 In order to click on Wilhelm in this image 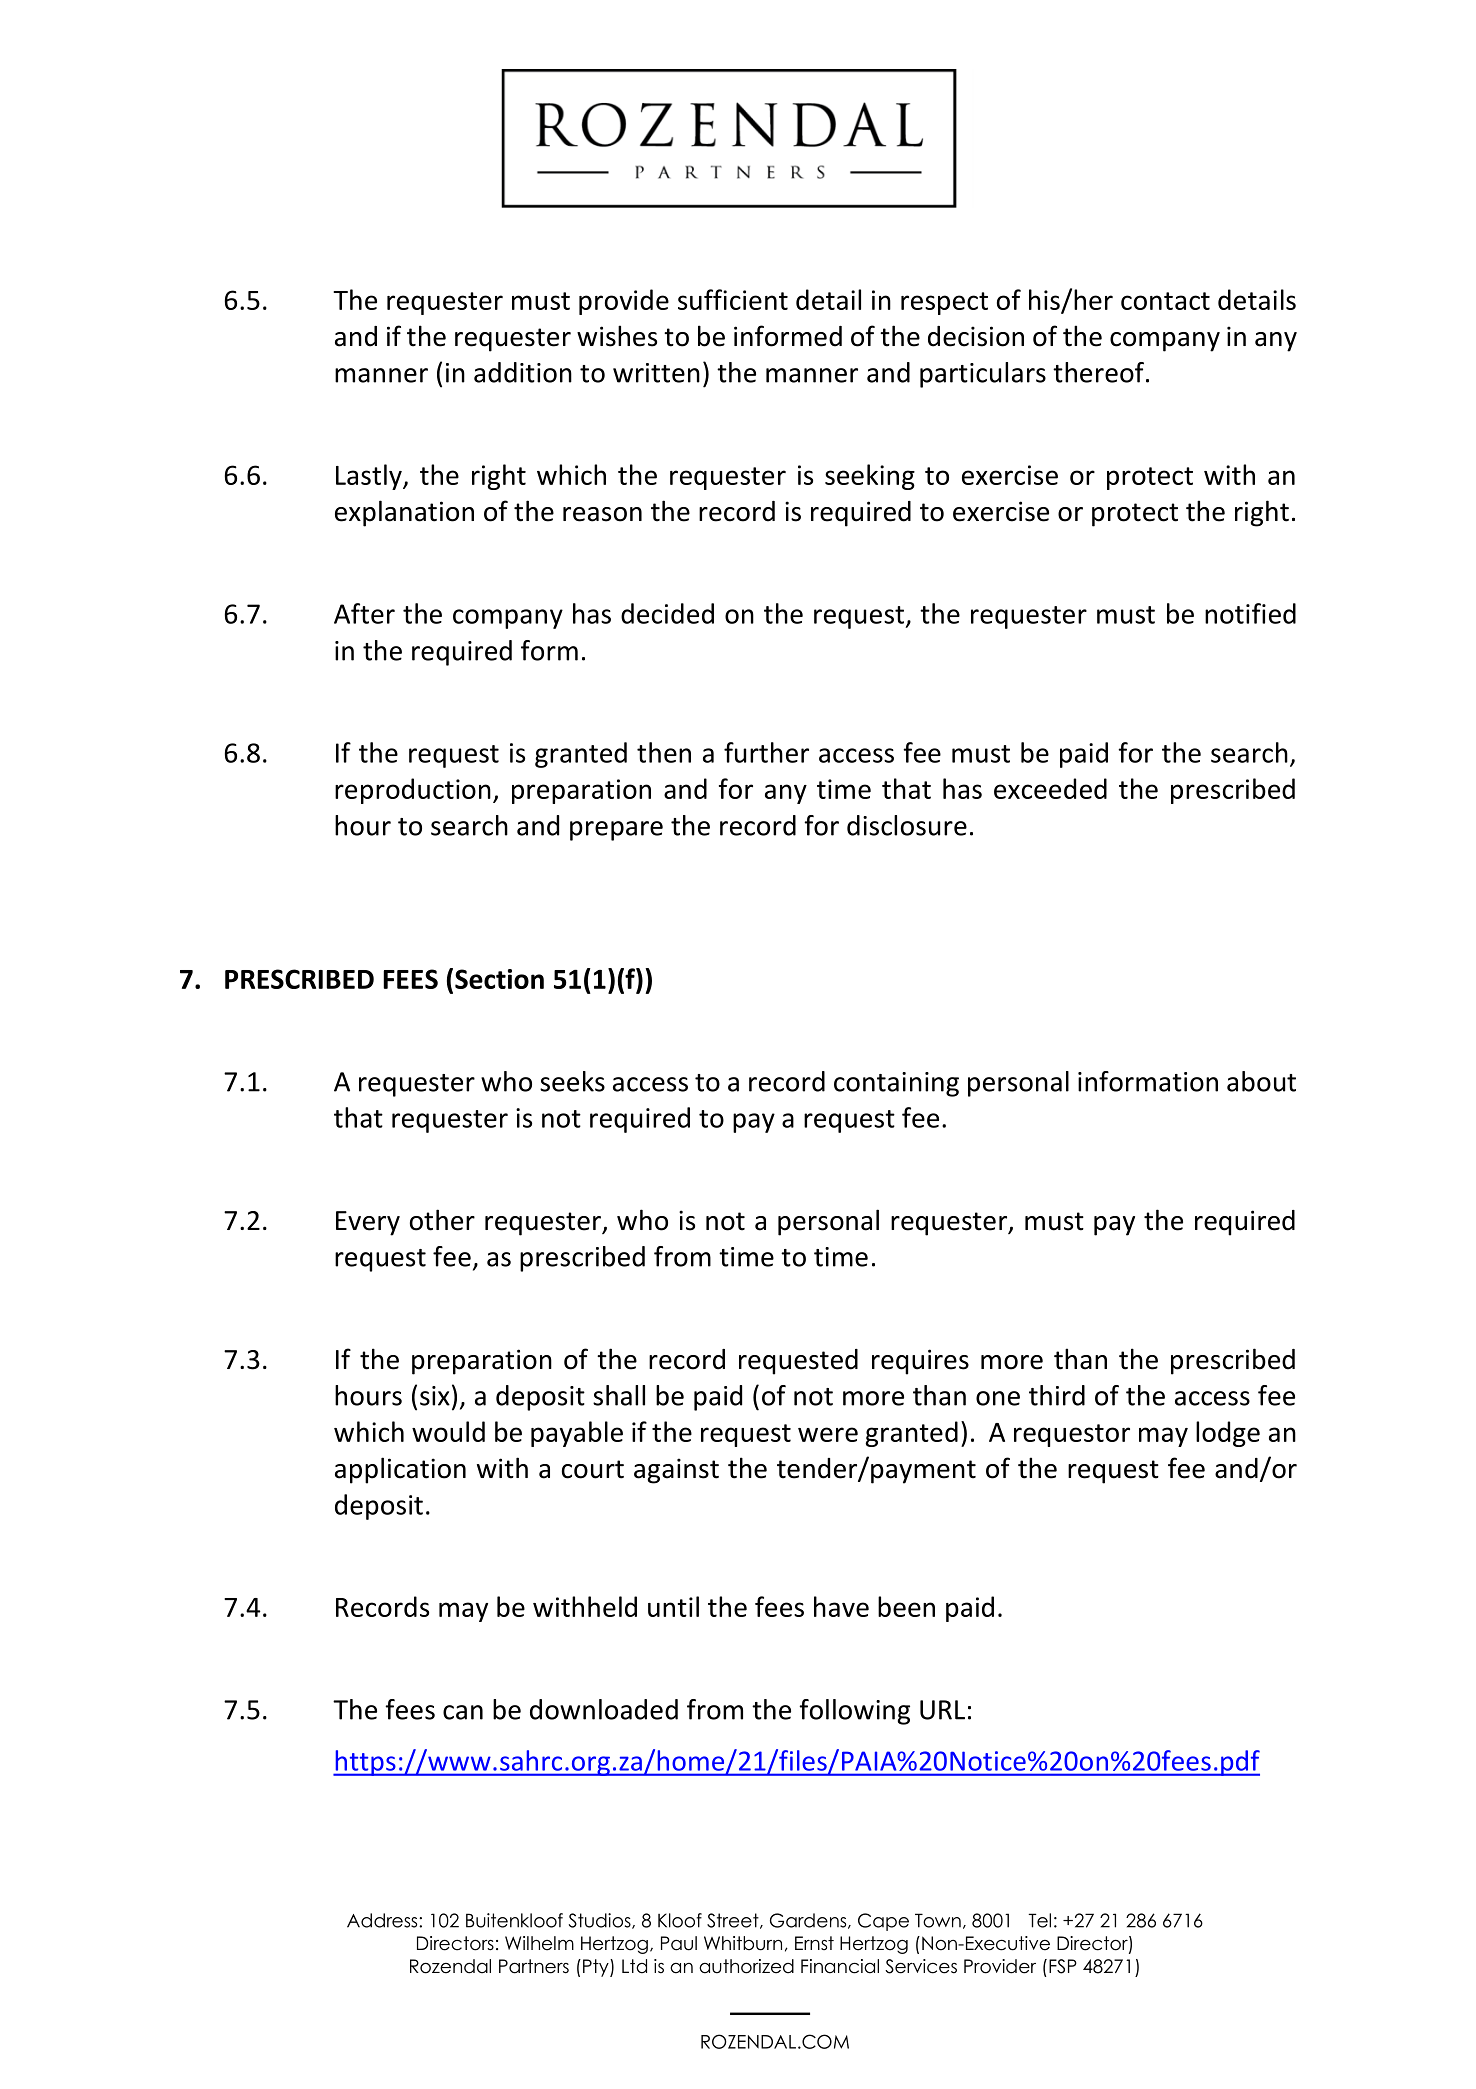, I will do `click(539, 1943)`.
